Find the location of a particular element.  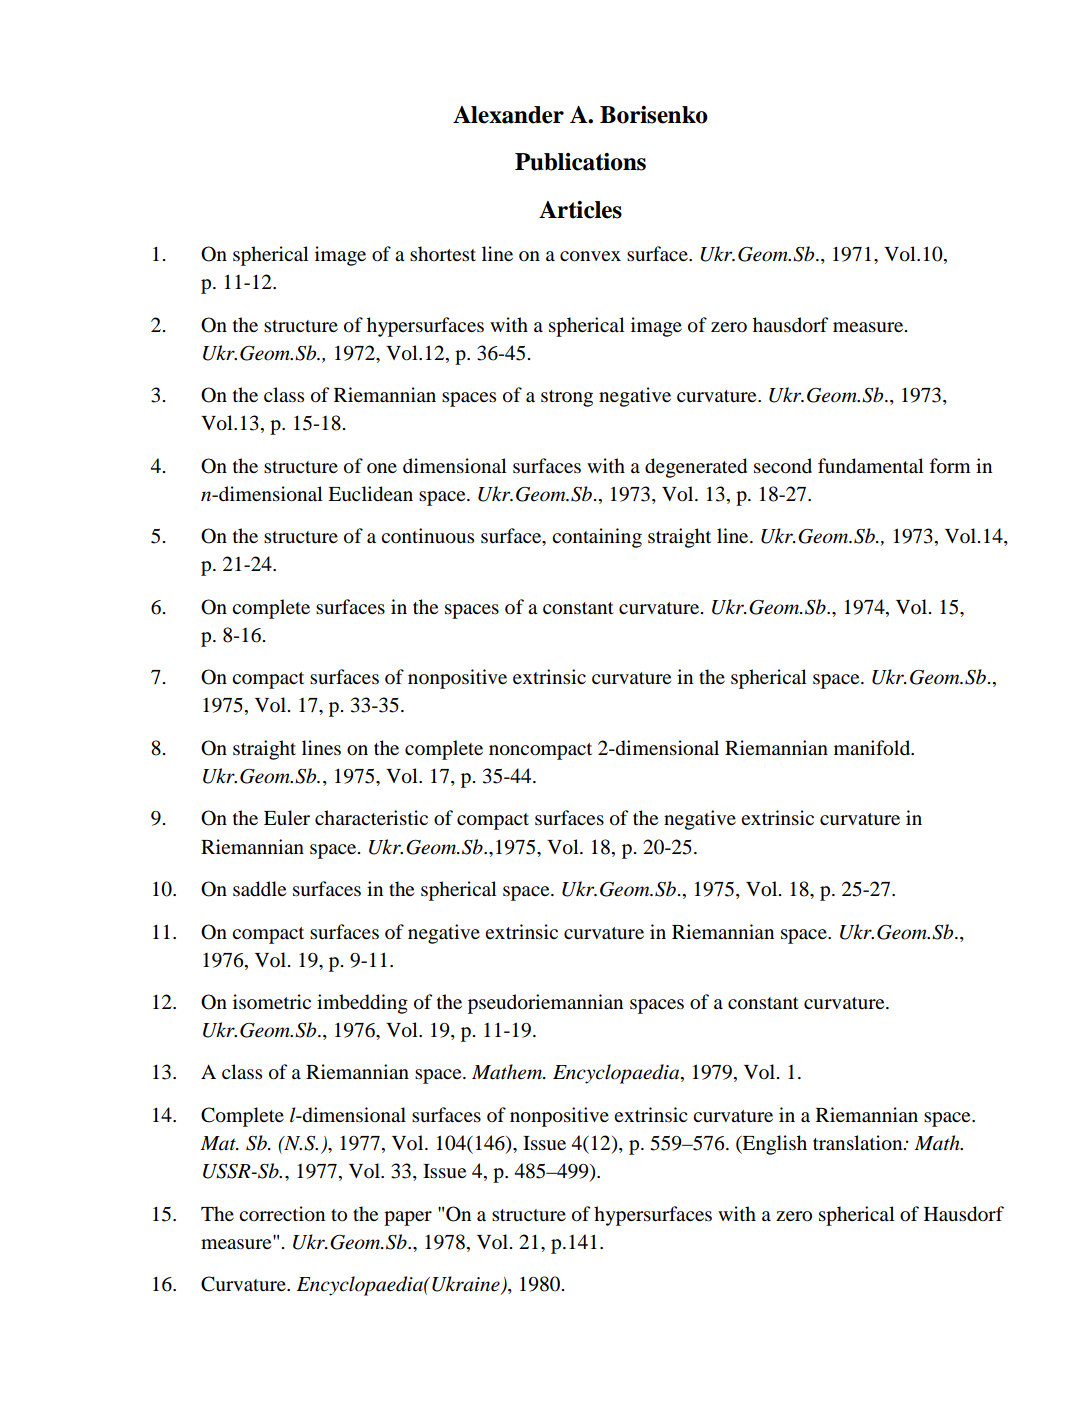

manifold is located at coordinates (873, 748).
